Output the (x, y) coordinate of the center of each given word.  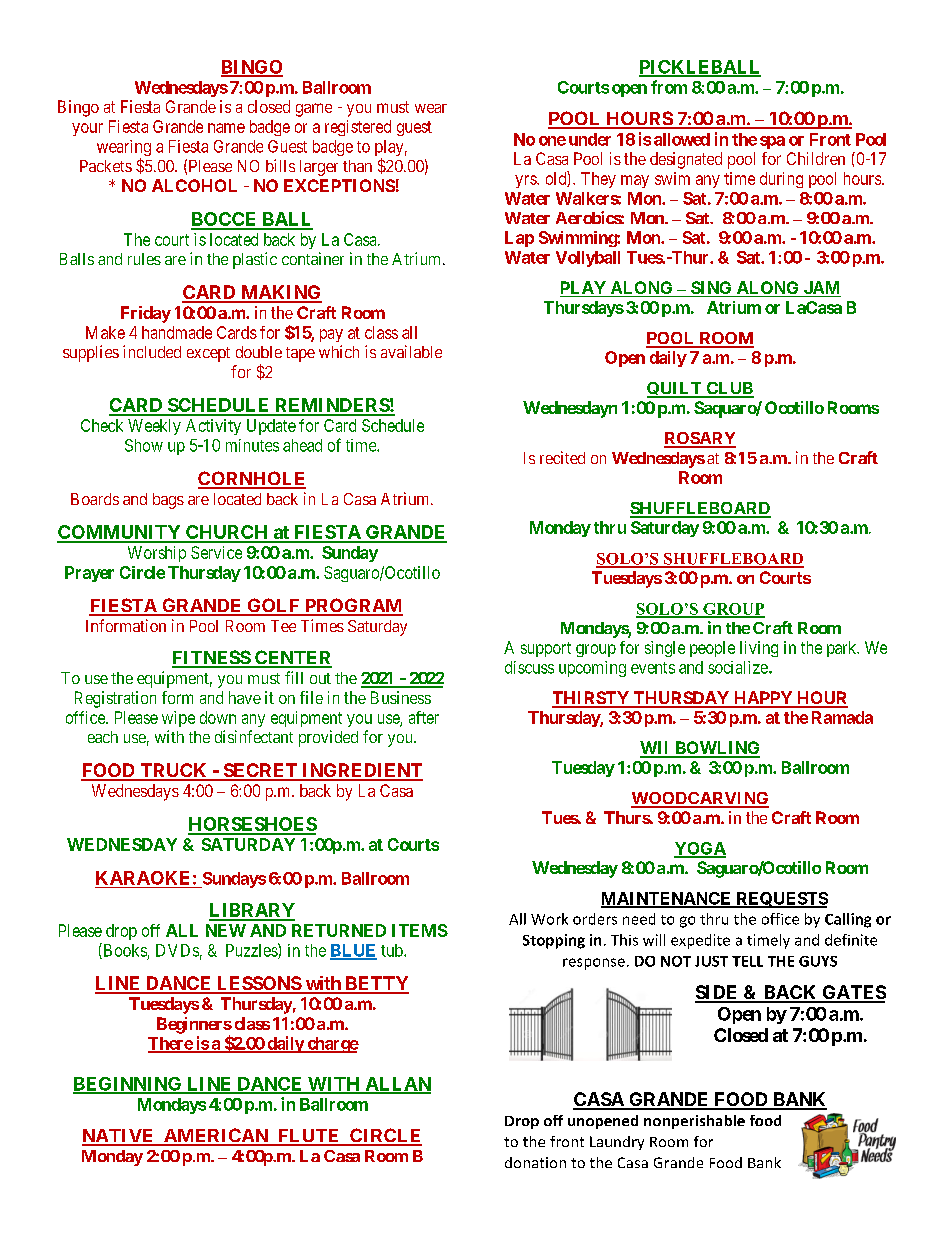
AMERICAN (215, 1136)
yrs (526, 181)
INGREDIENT (361, 771)
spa (772, 142)
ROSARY (700, 439)
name (226, 128)
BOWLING (716, 749)
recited (562, 457)
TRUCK (174, 771)
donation (535, 1162)
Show (144, 445)
